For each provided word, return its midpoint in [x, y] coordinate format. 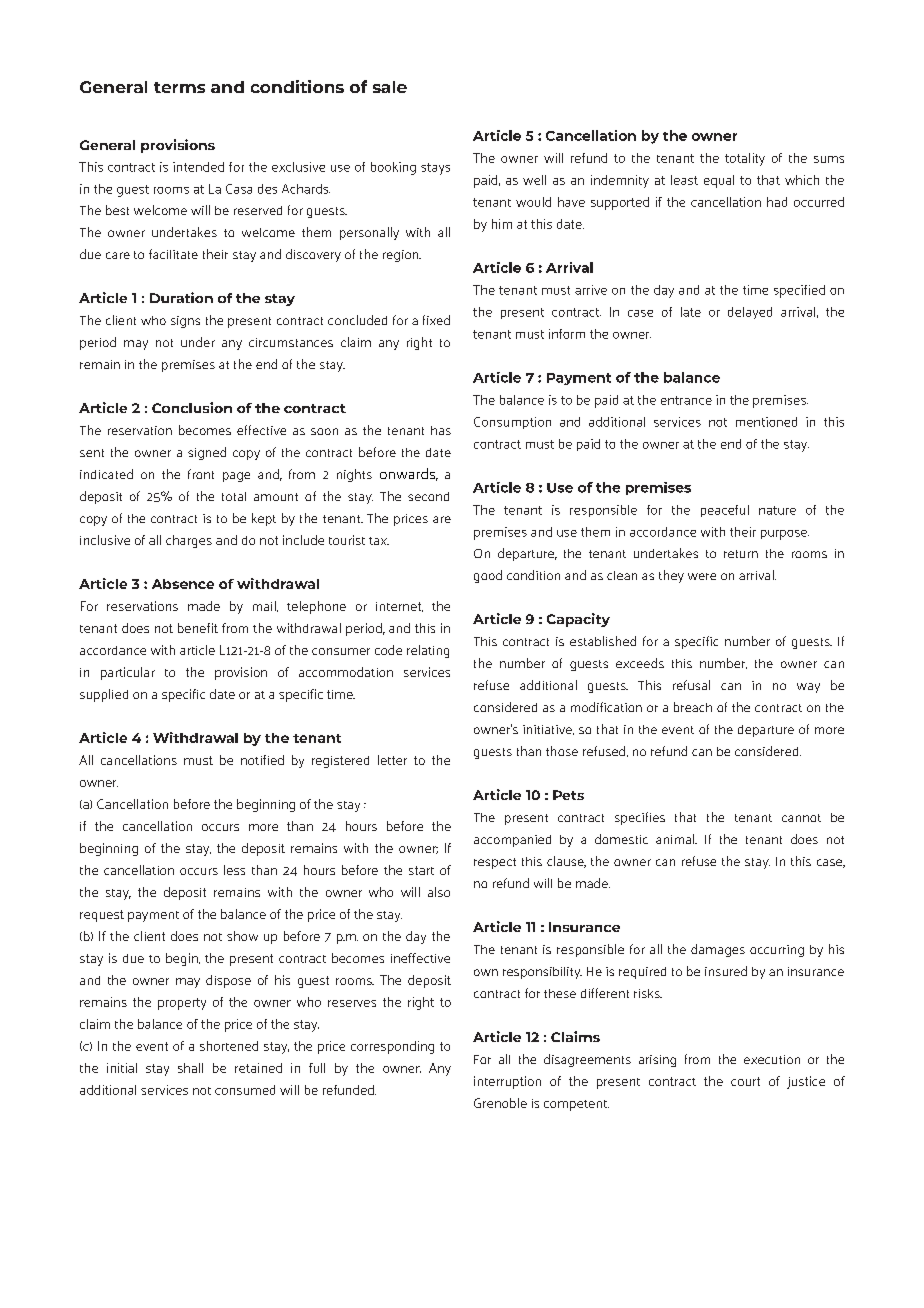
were [702, 576]
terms [179, 87]
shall [190, 1068]
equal [719, 181]
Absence [183, 584]
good [488, 576]
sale [390, 87]
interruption [507, 1082]
